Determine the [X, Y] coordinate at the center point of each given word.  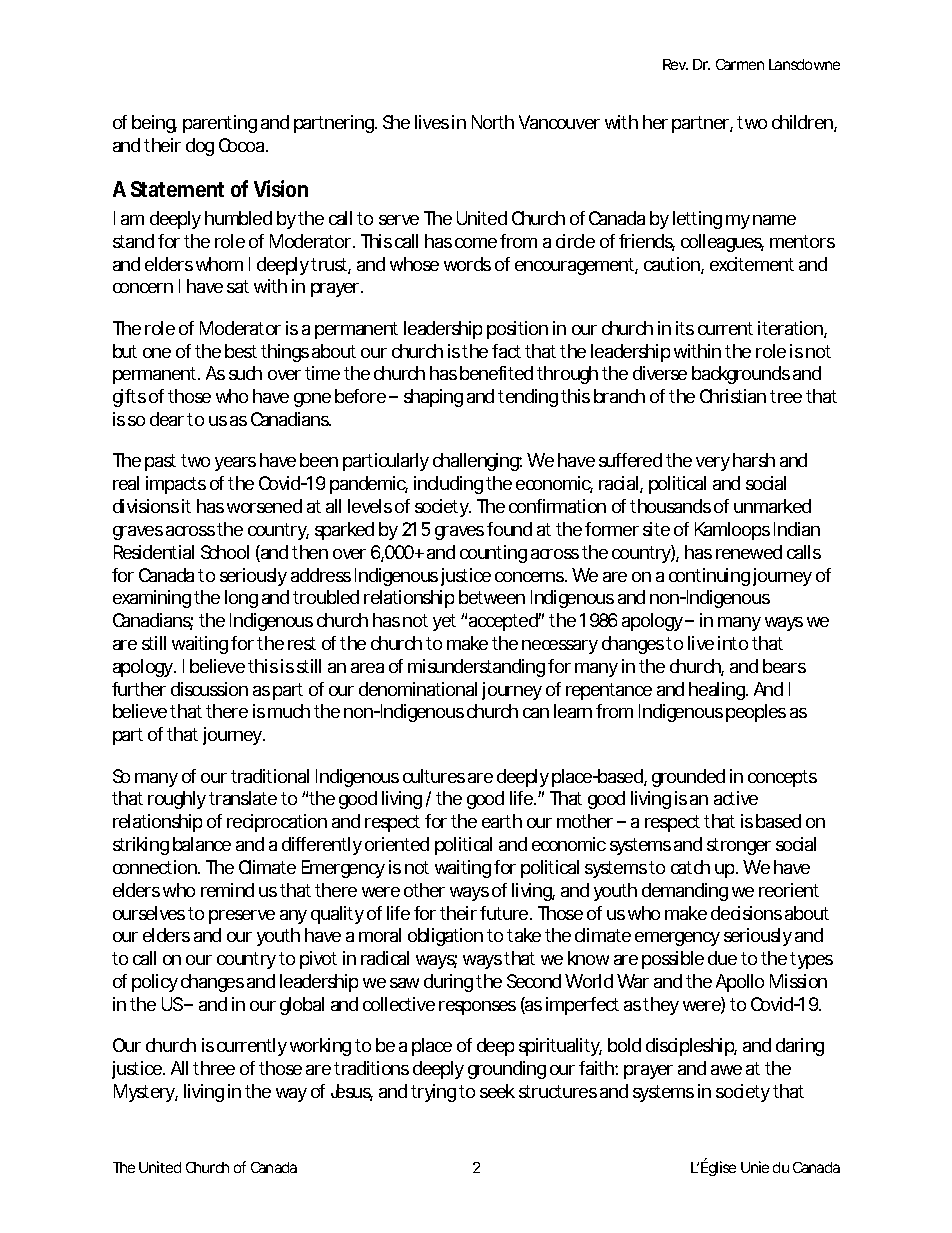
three [214, 1068]
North [493, 122]
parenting [220, 124]
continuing [709, 577]
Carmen [740, 64]
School [225, 552]
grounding [507, 1070]
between [492, 597]
